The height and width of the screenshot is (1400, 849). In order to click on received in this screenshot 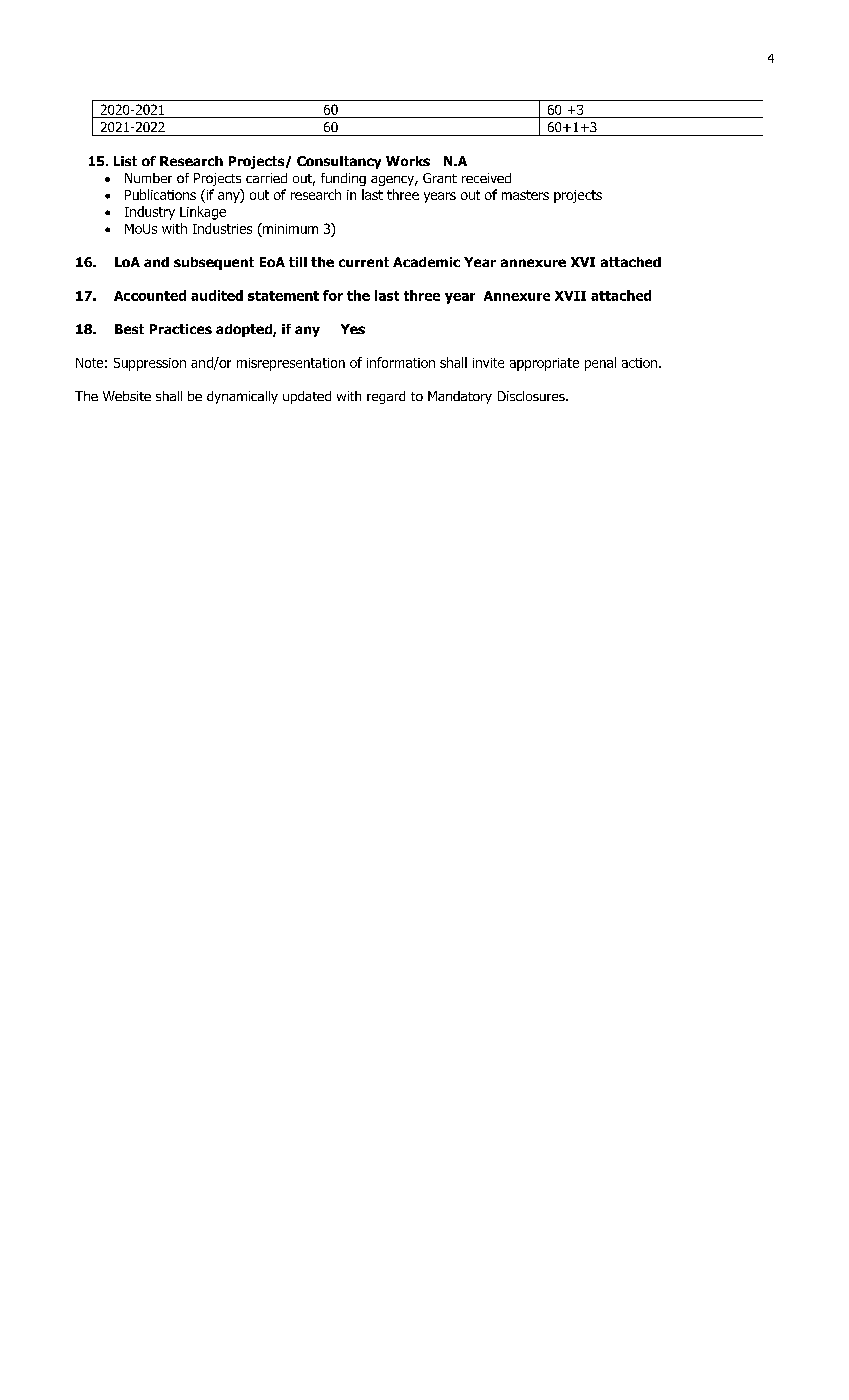, I will do `click(486, 178)`.
